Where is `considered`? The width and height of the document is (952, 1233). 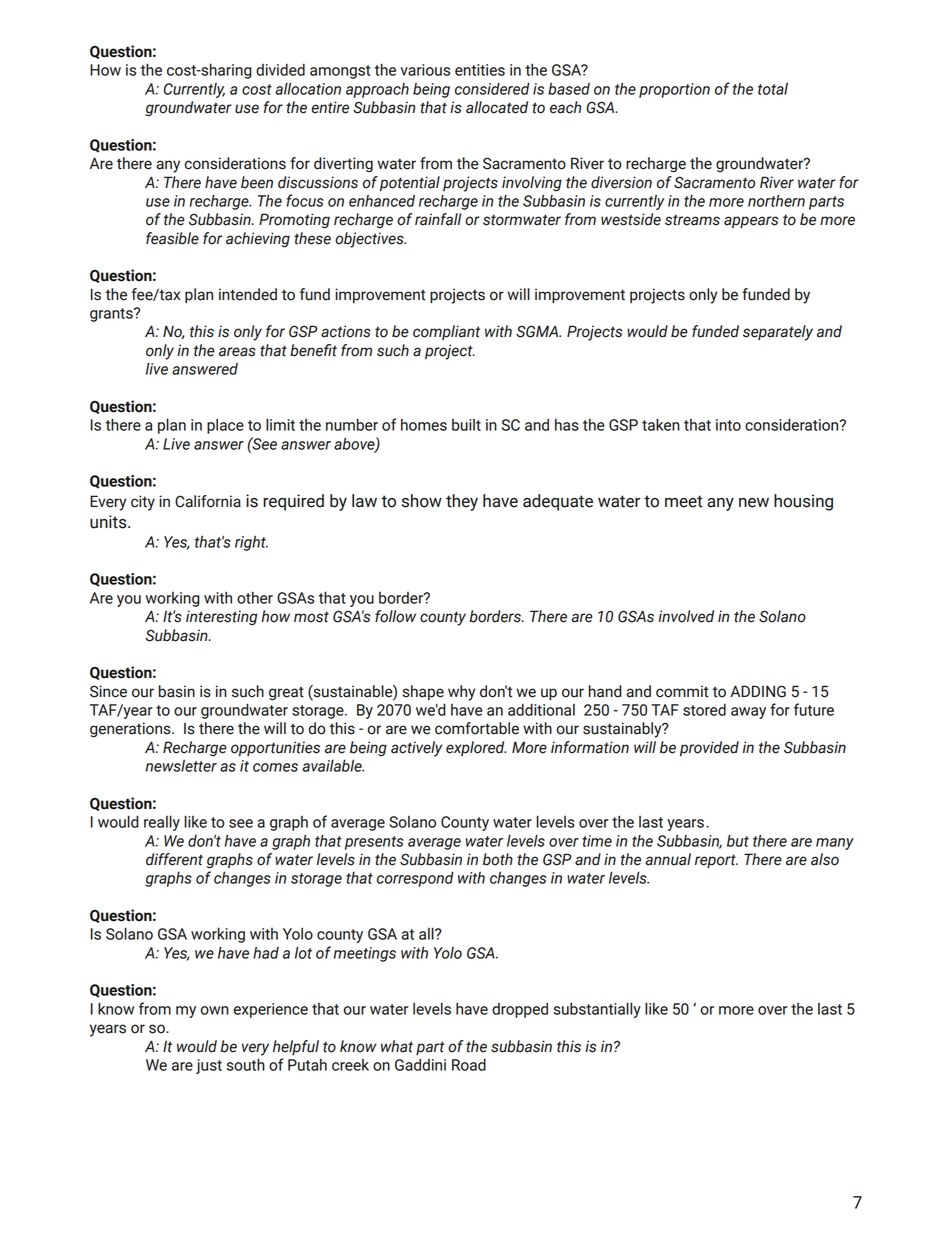
considered is located at coordinates (492, 88).
